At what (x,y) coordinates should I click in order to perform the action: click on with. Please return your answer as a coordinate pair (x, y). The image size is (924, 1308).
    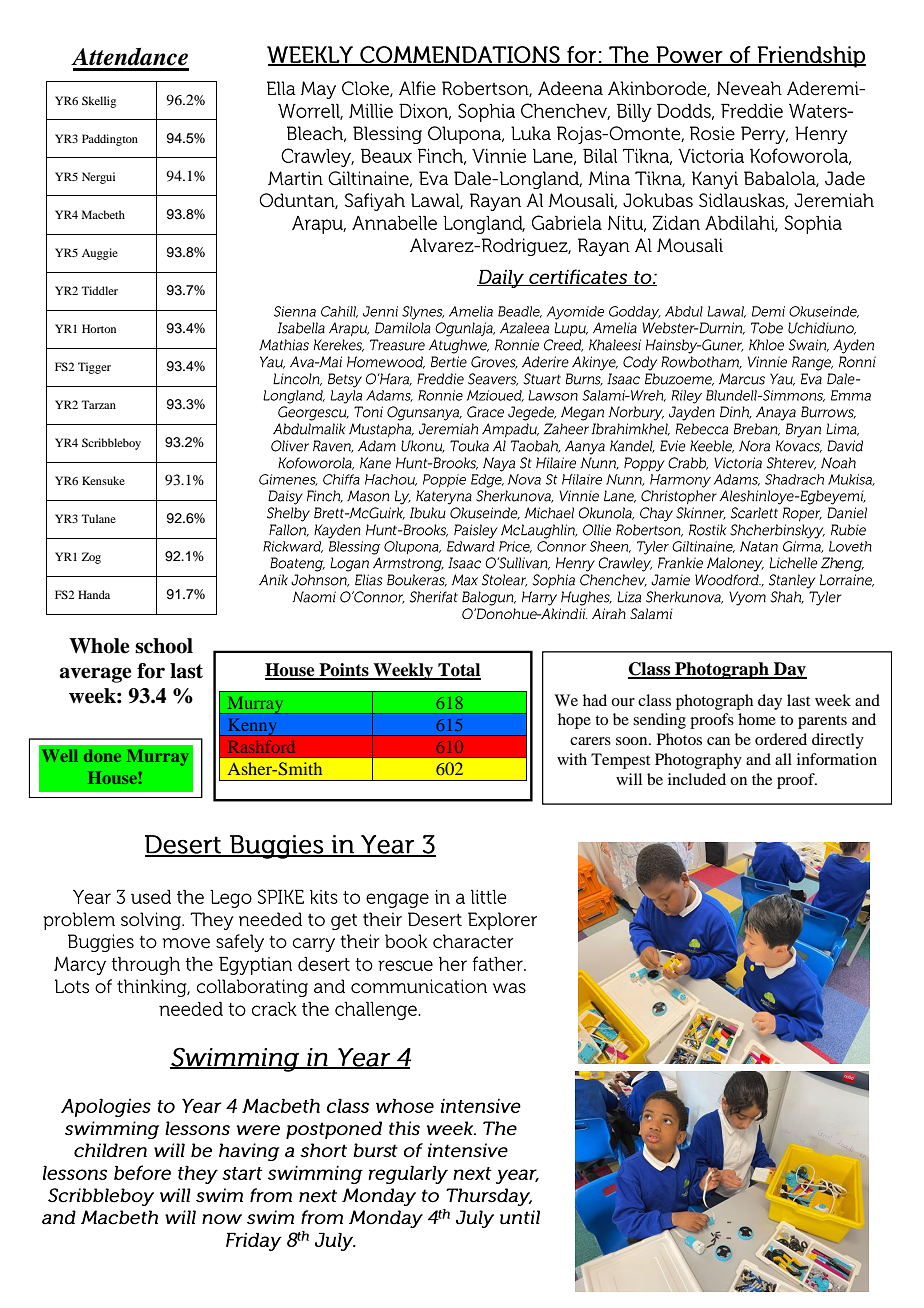
    Looking at the image, I should click on (572, 759).
